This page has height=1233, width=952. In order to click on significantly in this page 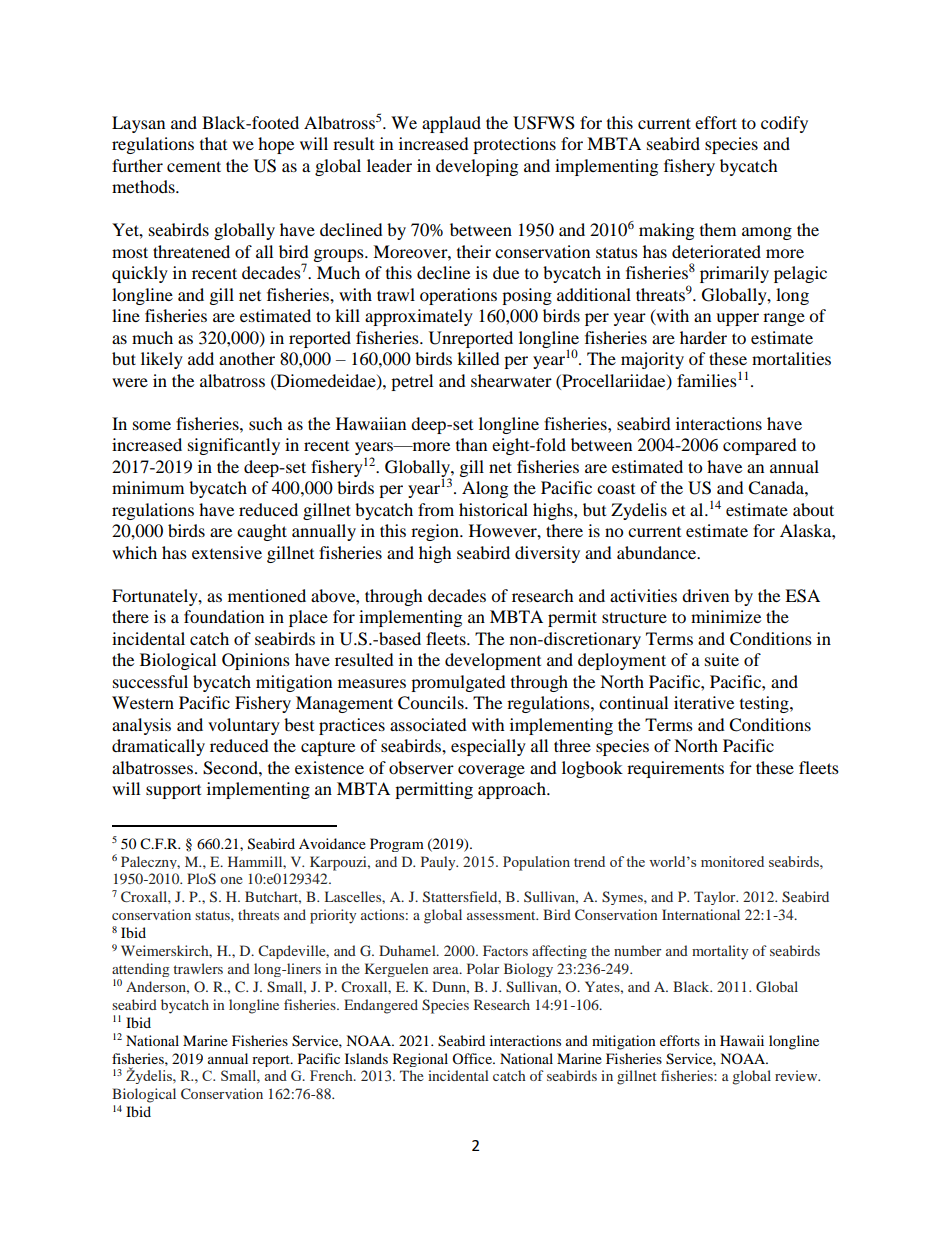, I will do `click(234, 446)`.
